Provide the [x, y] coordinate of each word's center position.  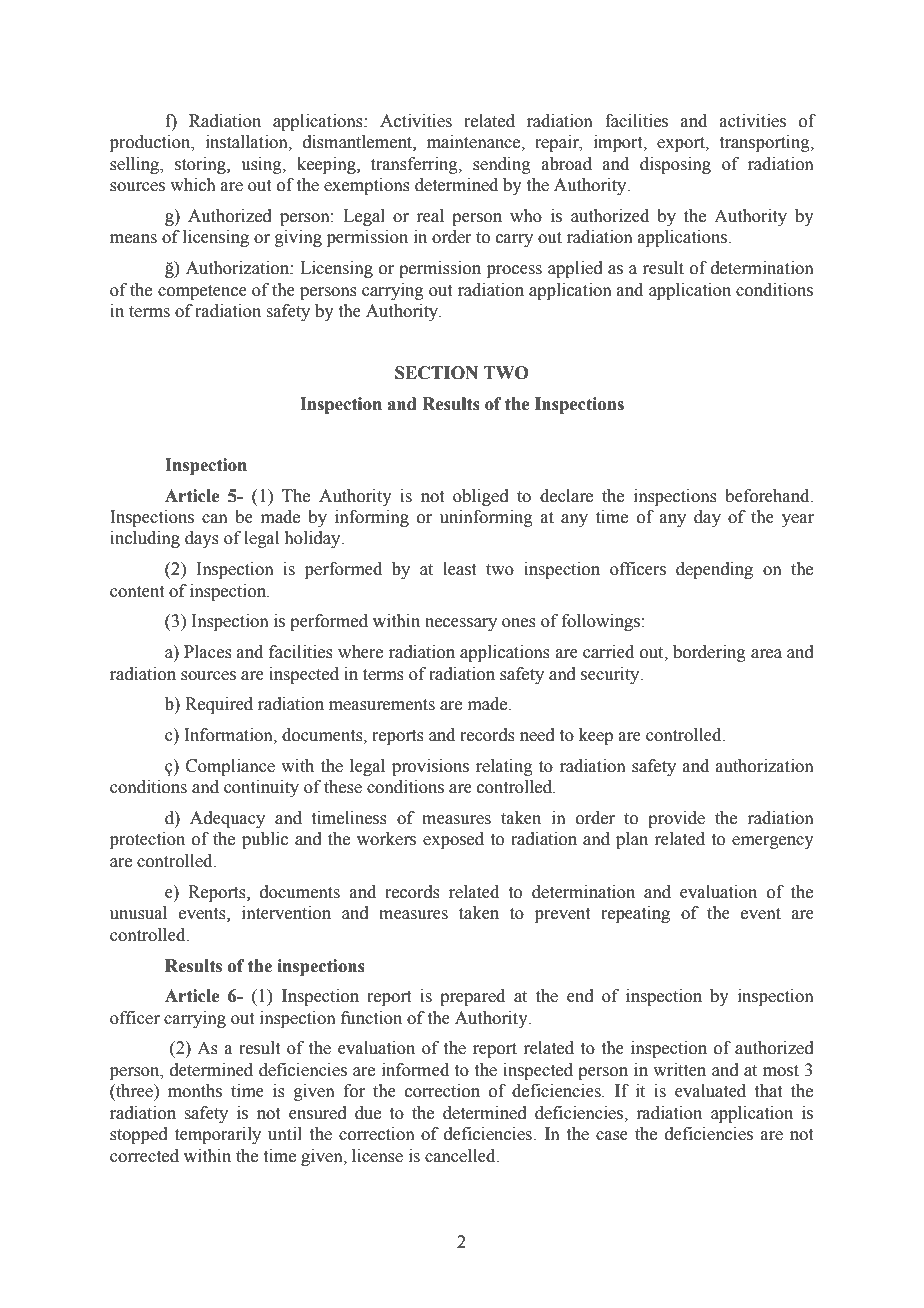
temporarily [218, 1135]
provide [676, 819]
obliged [481, 497]
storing [201, 165]
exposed [453, 840]
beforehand [768, 496]
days [202, 539]
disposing [675, 165]
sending [502, 165]
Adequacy [227, 819]
